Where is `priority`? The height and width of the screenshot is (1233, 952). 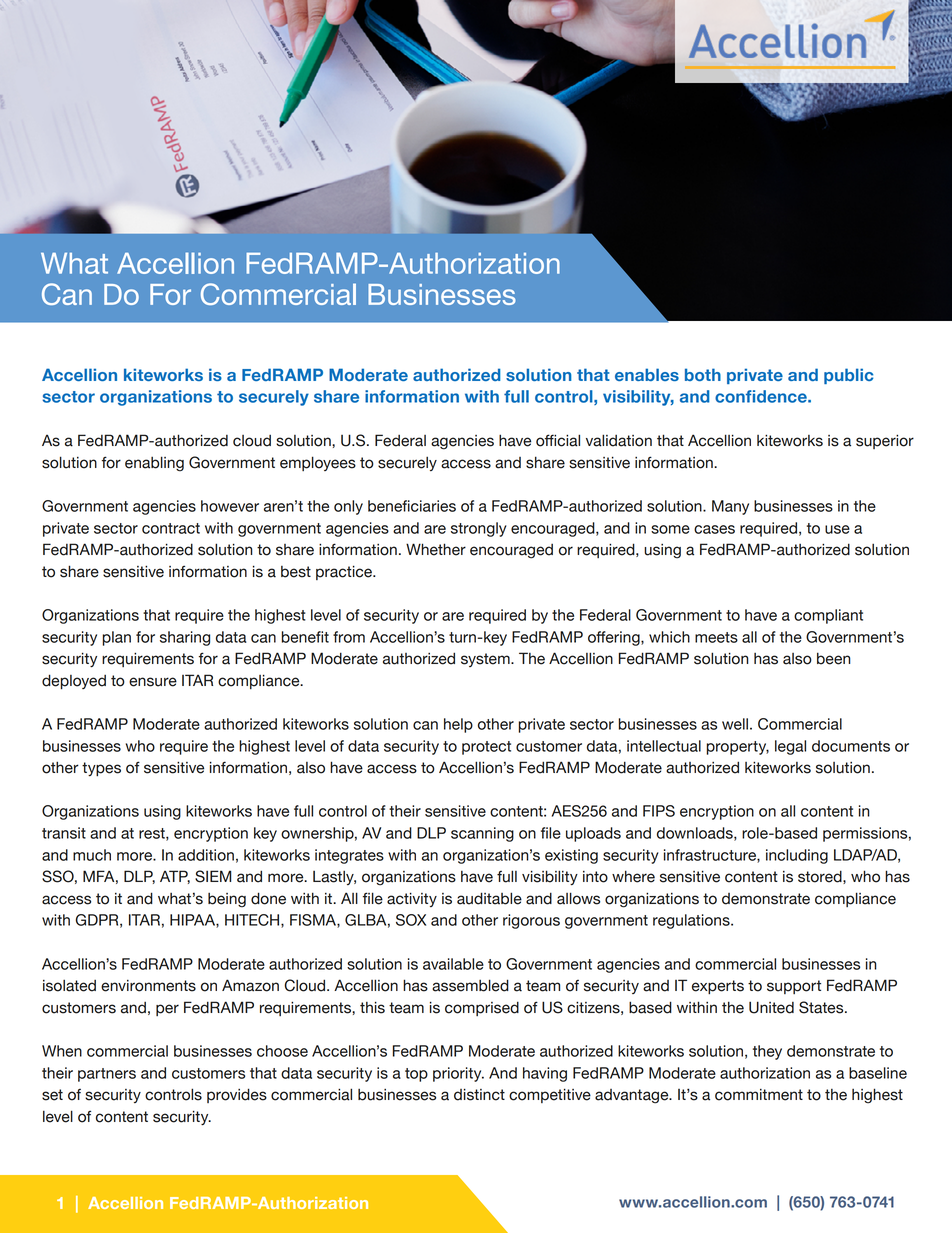
priority is located at coordinates (458, 1074).
